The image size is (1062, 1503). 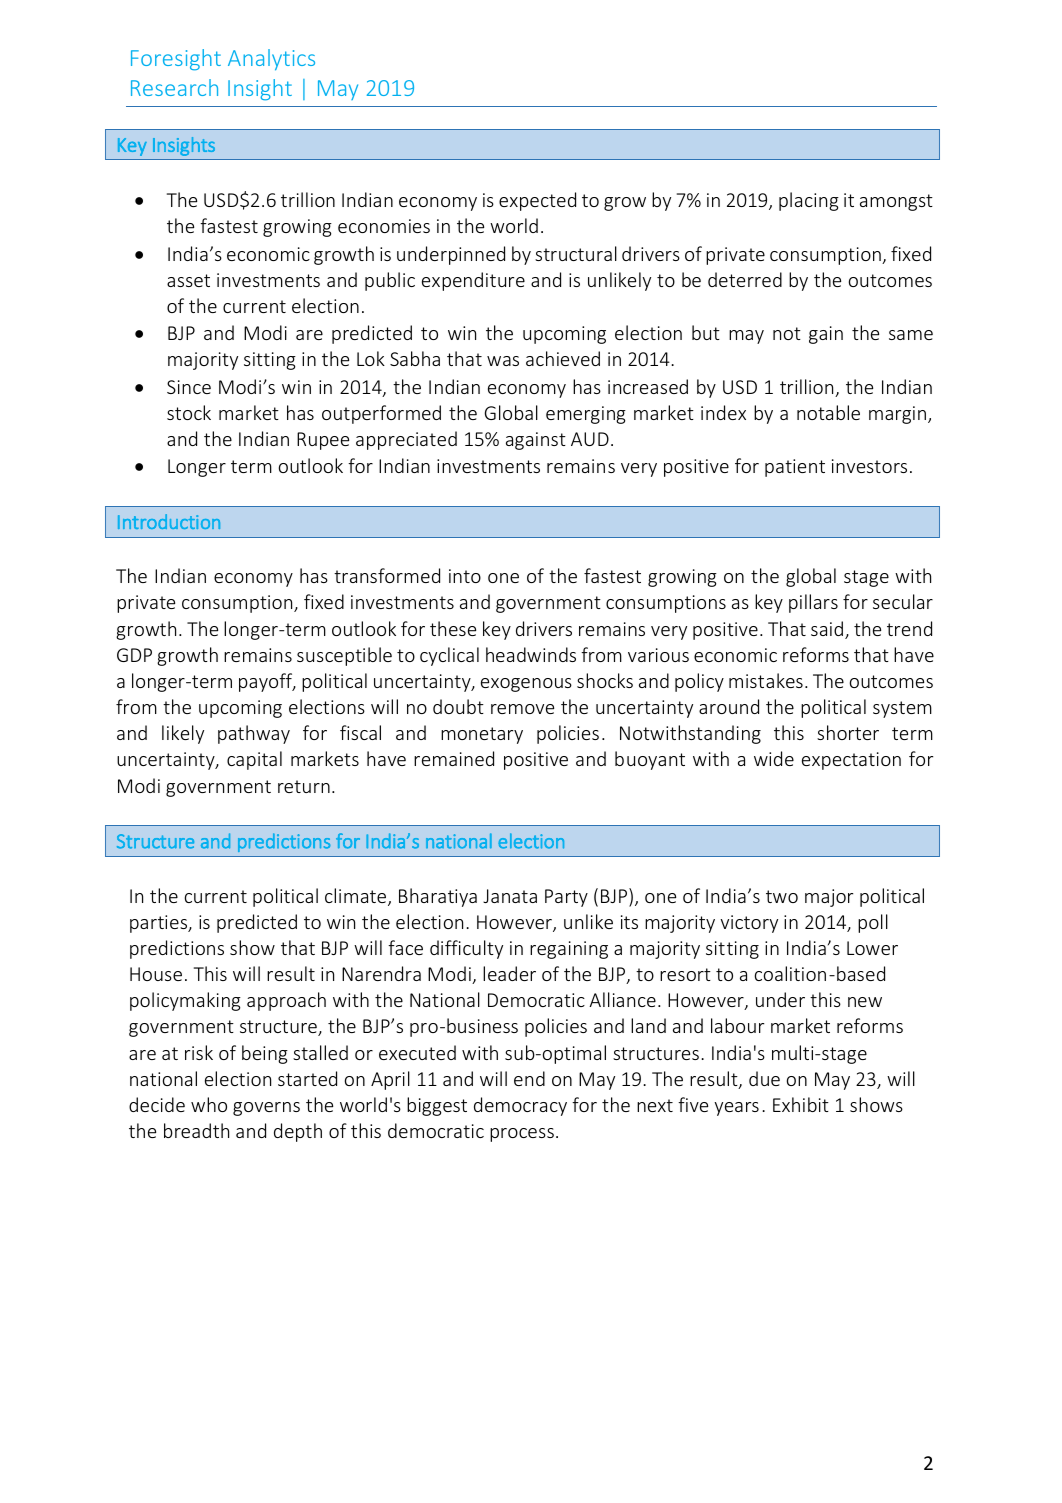 What do you see at coordinates (209, 1104) in the page?
I see `who` at bounding box center [209, 1104].
